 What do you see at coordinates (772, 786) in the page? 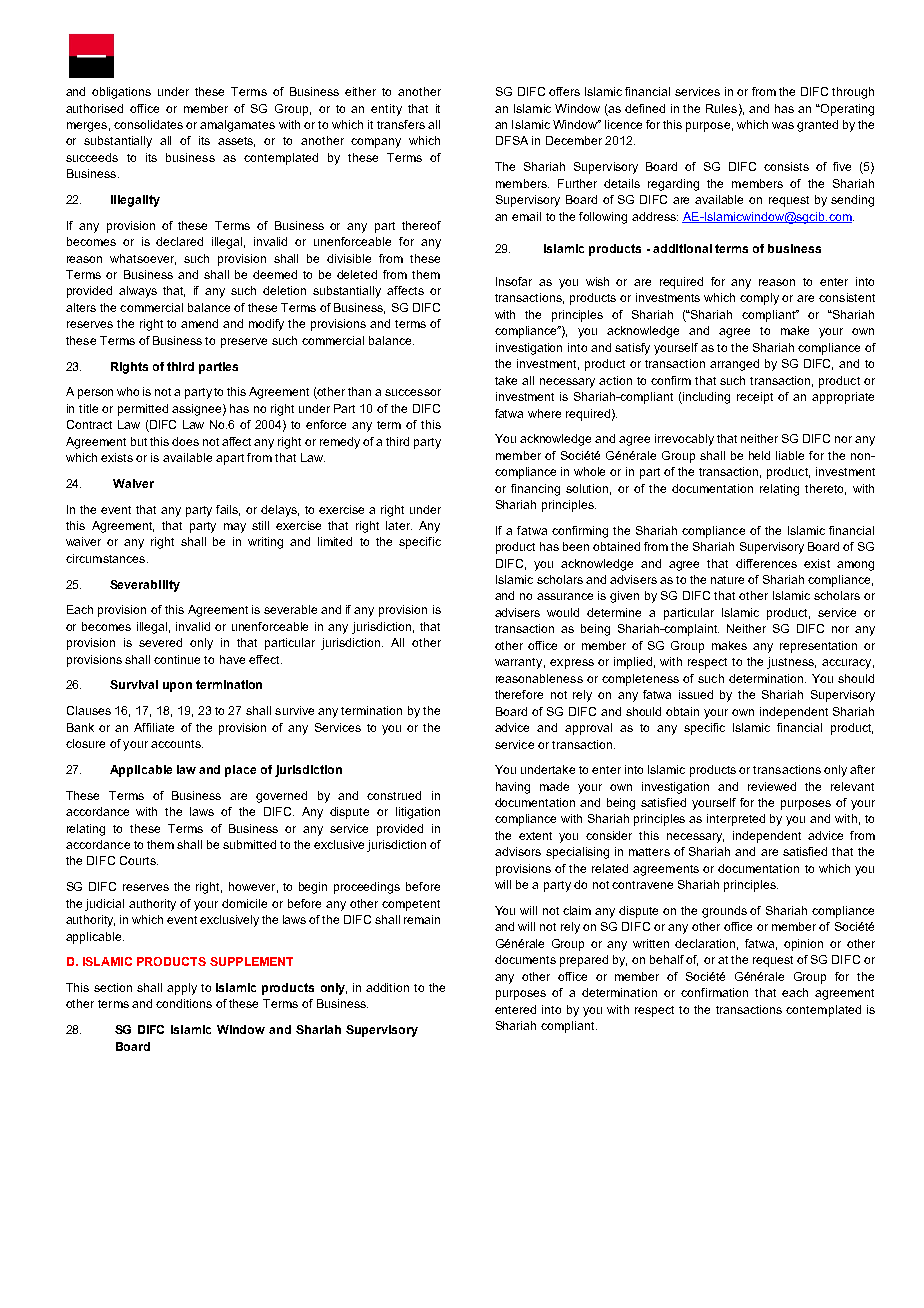
I see `reviewed` at bounding box center [772, 786].
